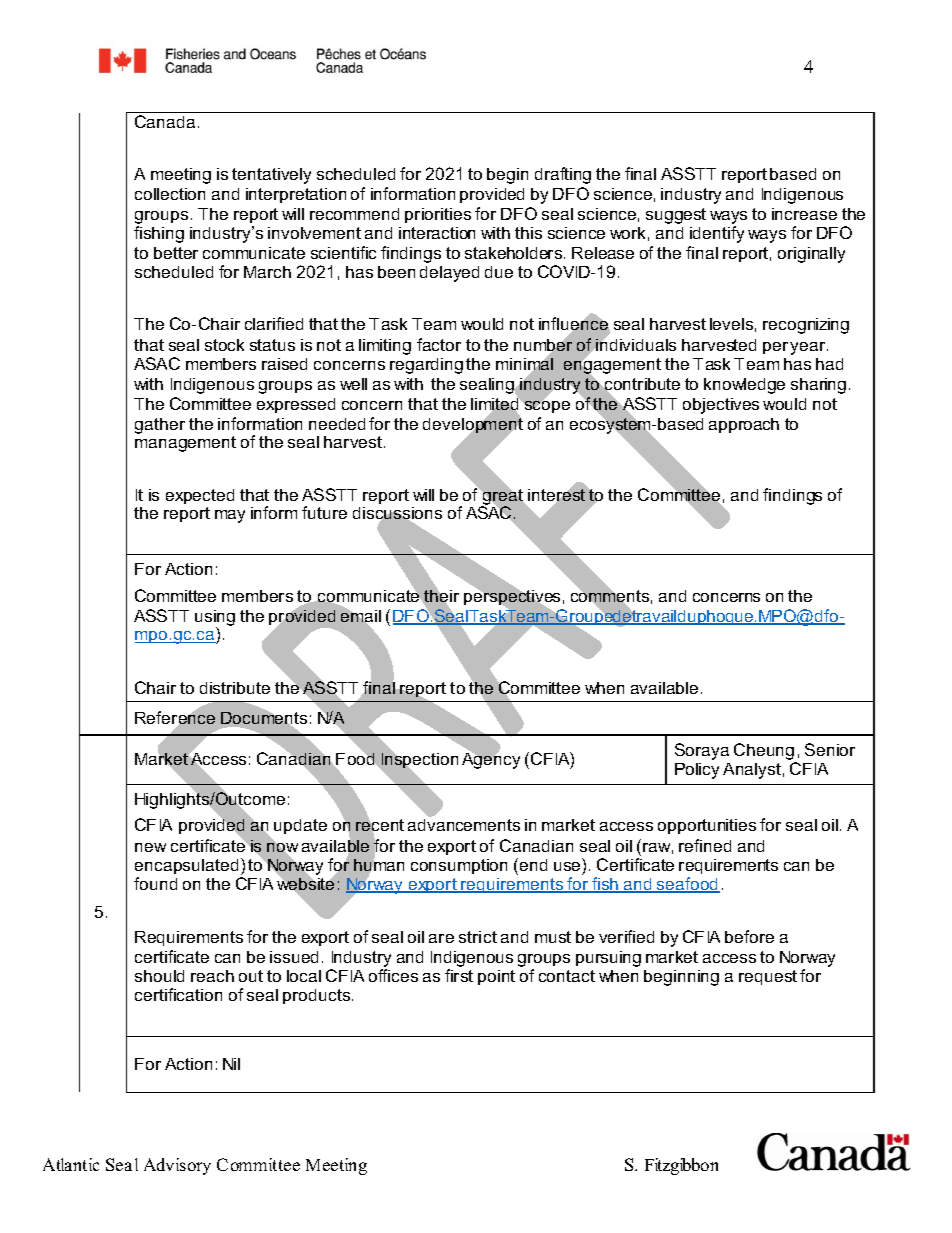 The width and height of the screenshot is (952, 1233). Describe the element at coordinates (768, 977) in the screenshot. I see `request` at that location.
